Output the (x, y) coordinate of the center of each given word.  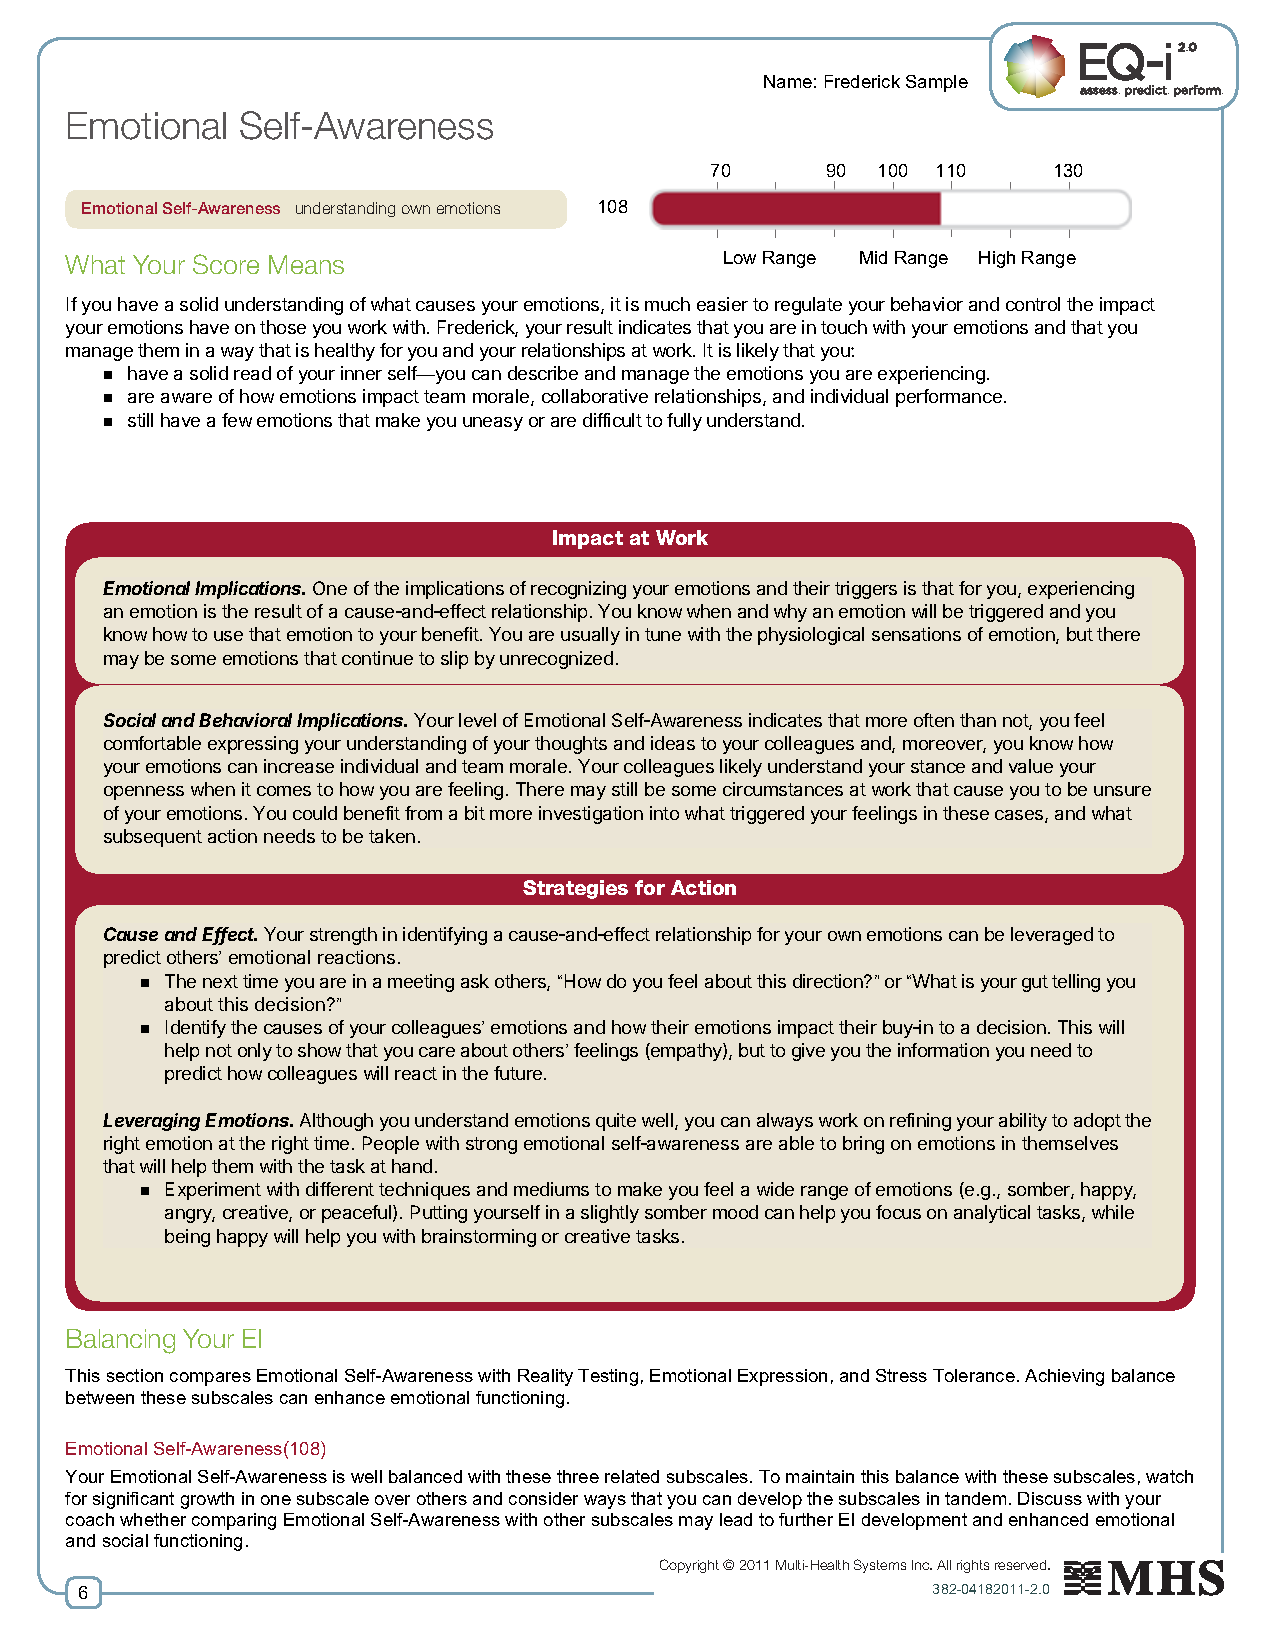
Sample (937, 83)
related (632, 1476)
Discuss (1050, 1498)
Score (226, 264)
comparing (234, 1521)
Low (740, 257)
